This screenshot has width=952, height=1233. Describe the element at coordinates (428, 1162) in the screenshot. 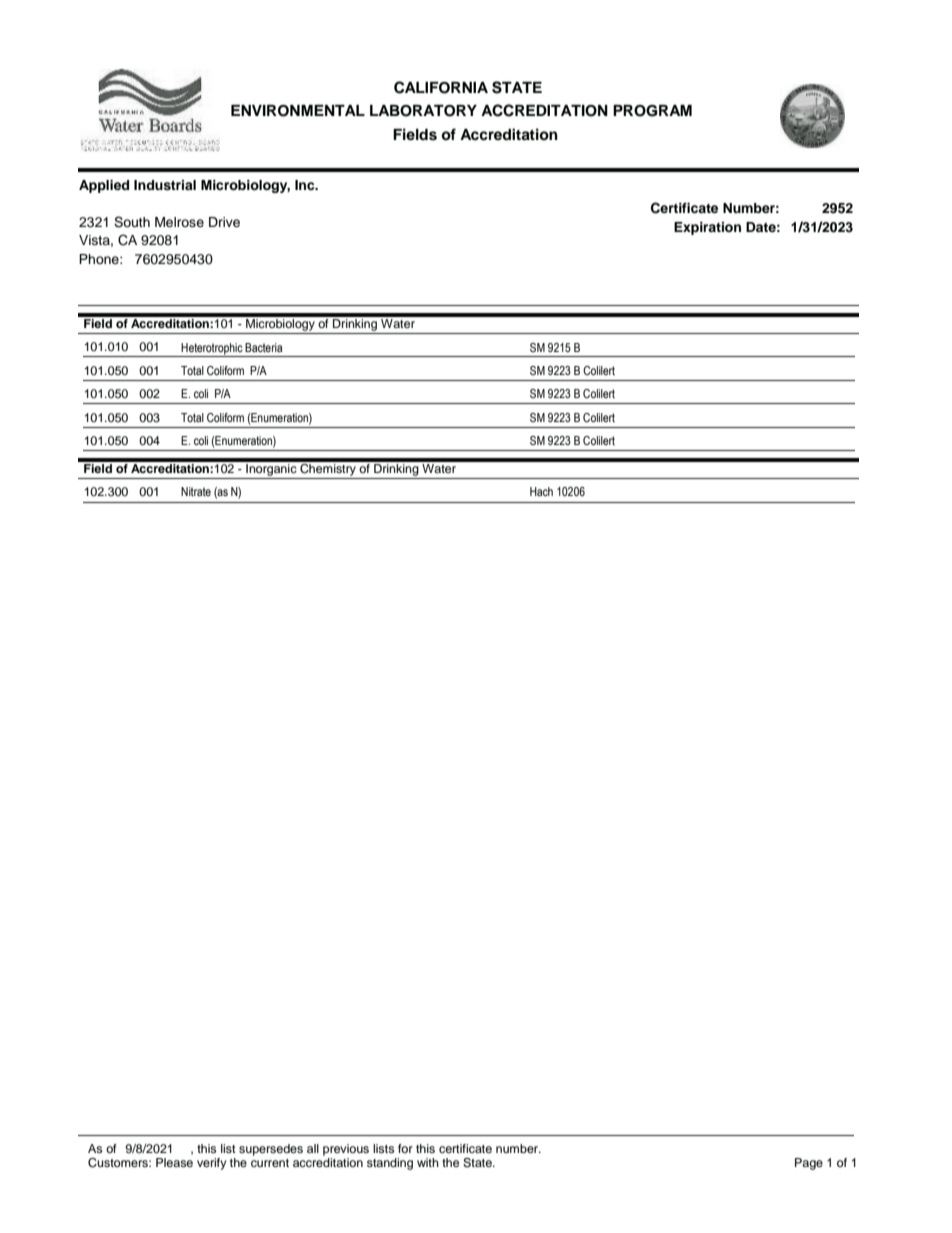

I see `with` at that location.
